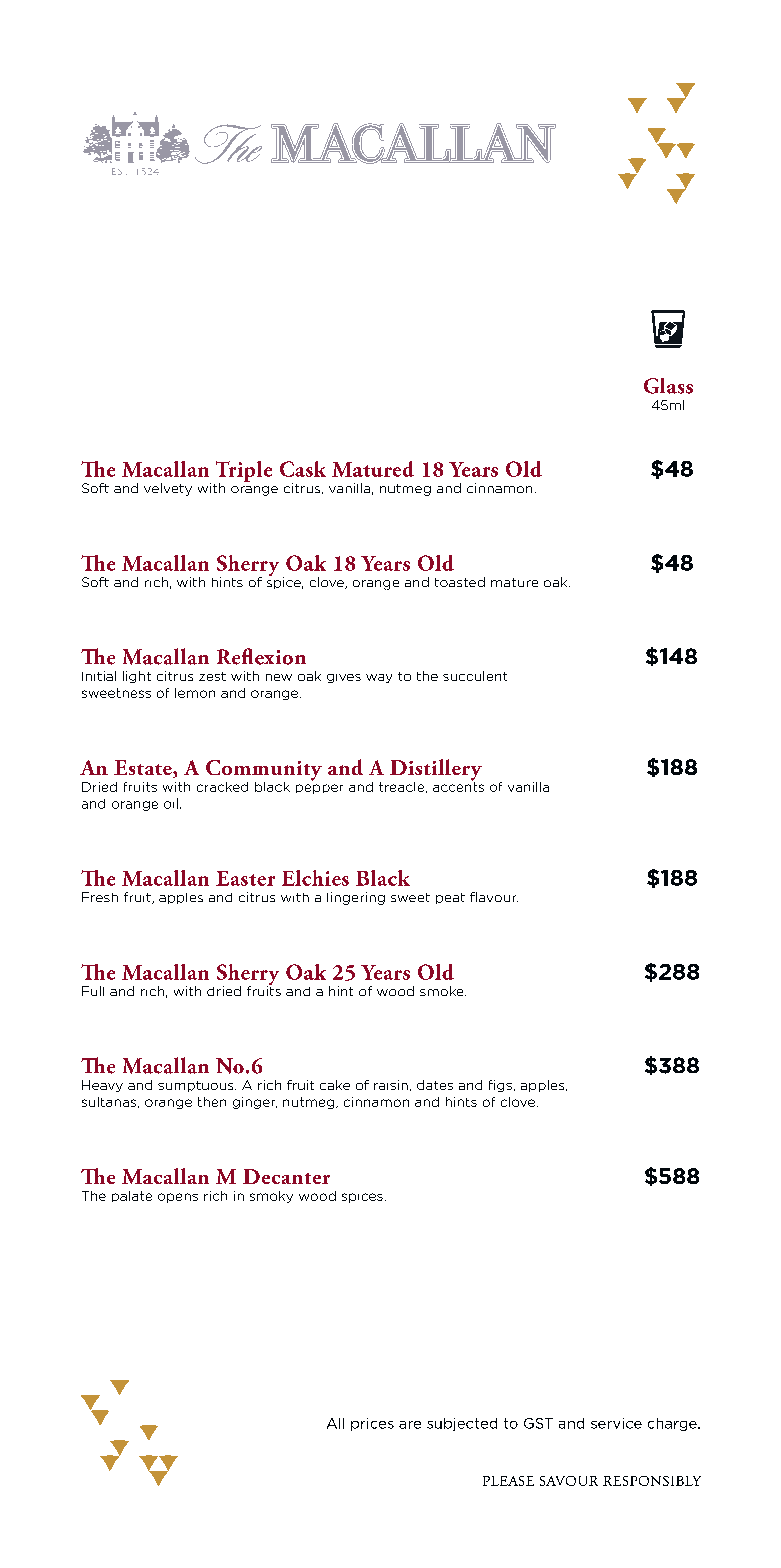 The width and height of the document is (781, 1568). What do you see at coordinates (410, 1425) in the document?
I see `are` at bounding box center [410, 1425].
